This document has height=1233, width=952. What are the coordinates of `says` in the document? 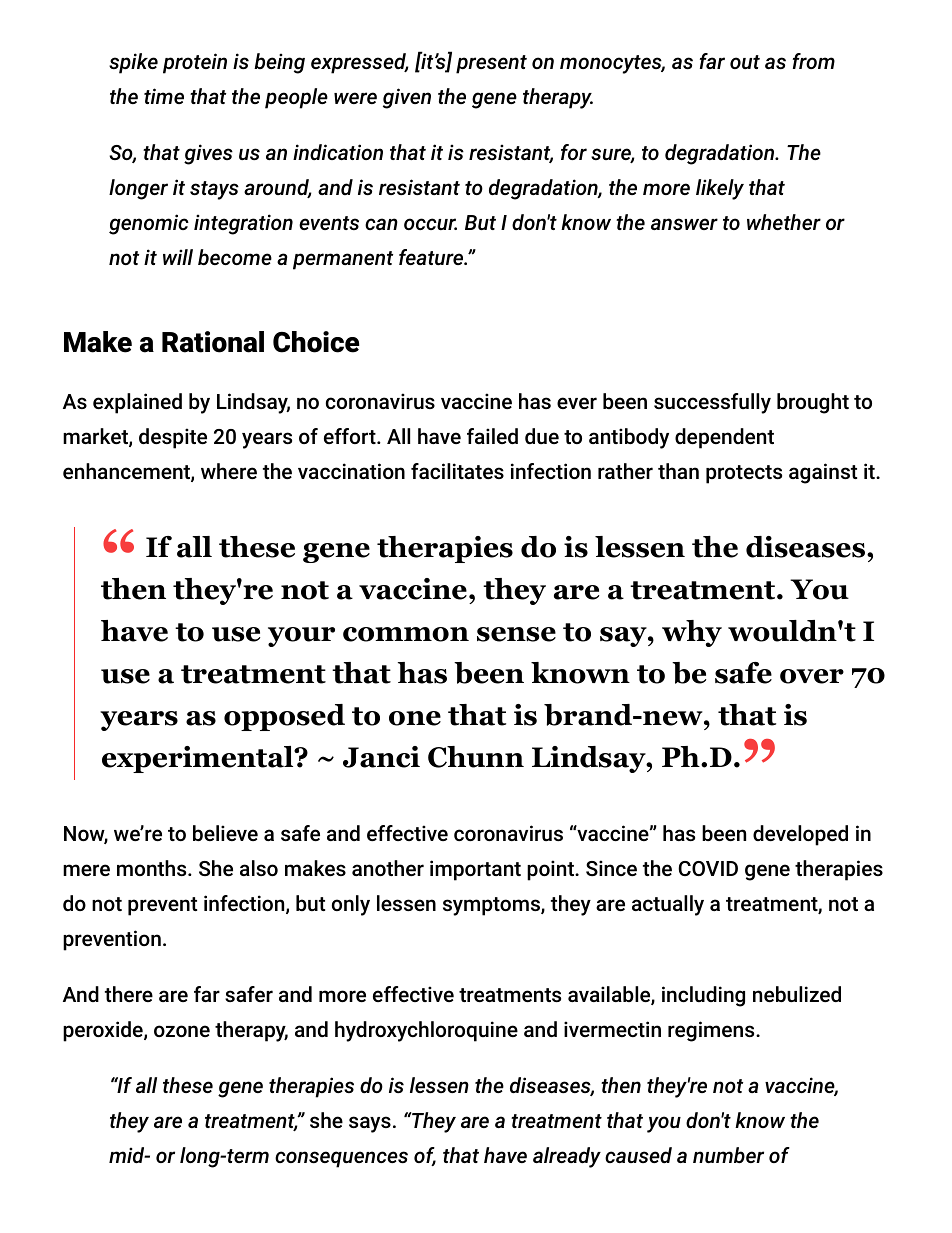 It's located at (370, 1124).
